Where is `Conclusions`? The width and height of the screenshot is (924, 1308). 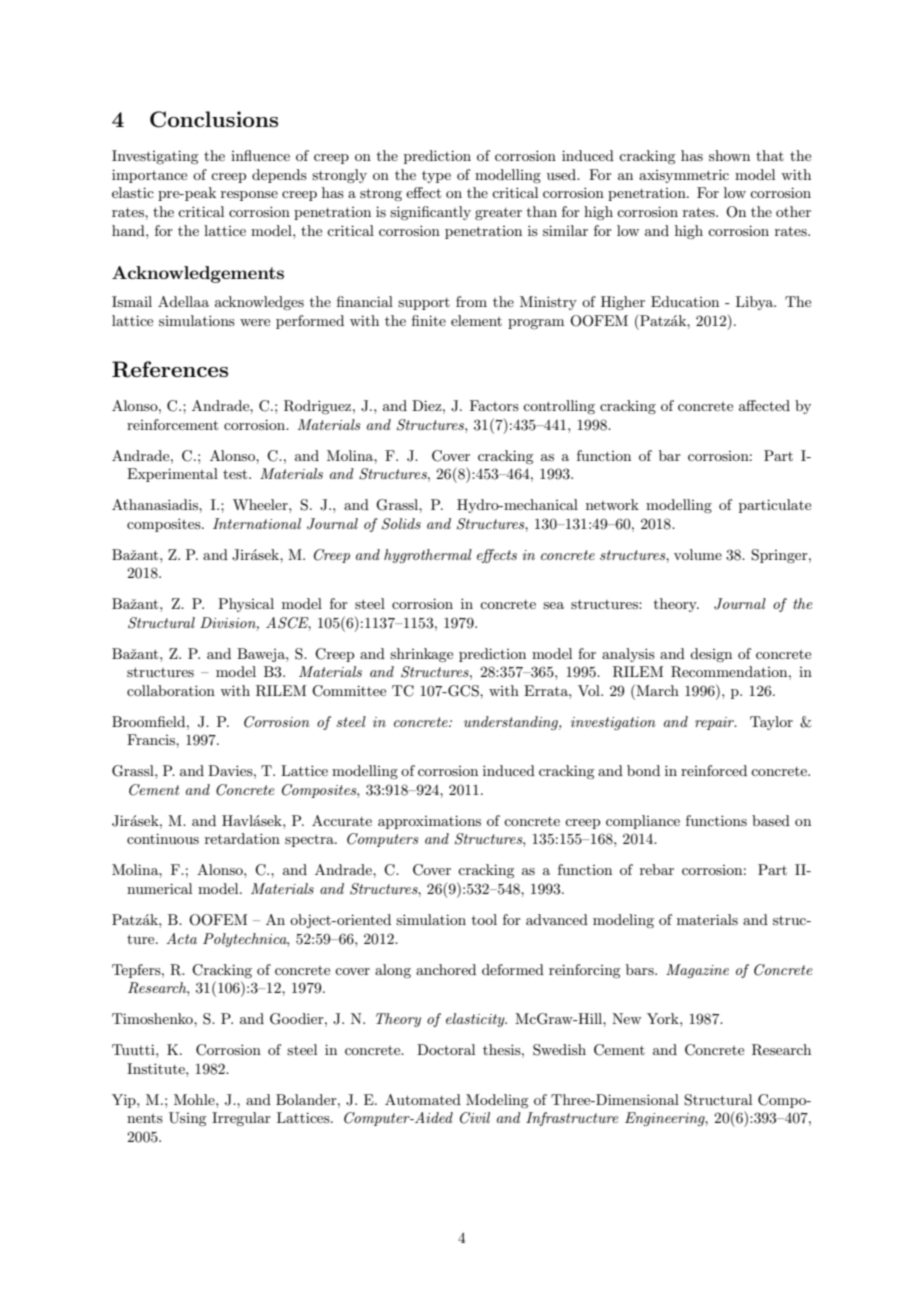
Conclusions is located at coordinates (214, 119).
